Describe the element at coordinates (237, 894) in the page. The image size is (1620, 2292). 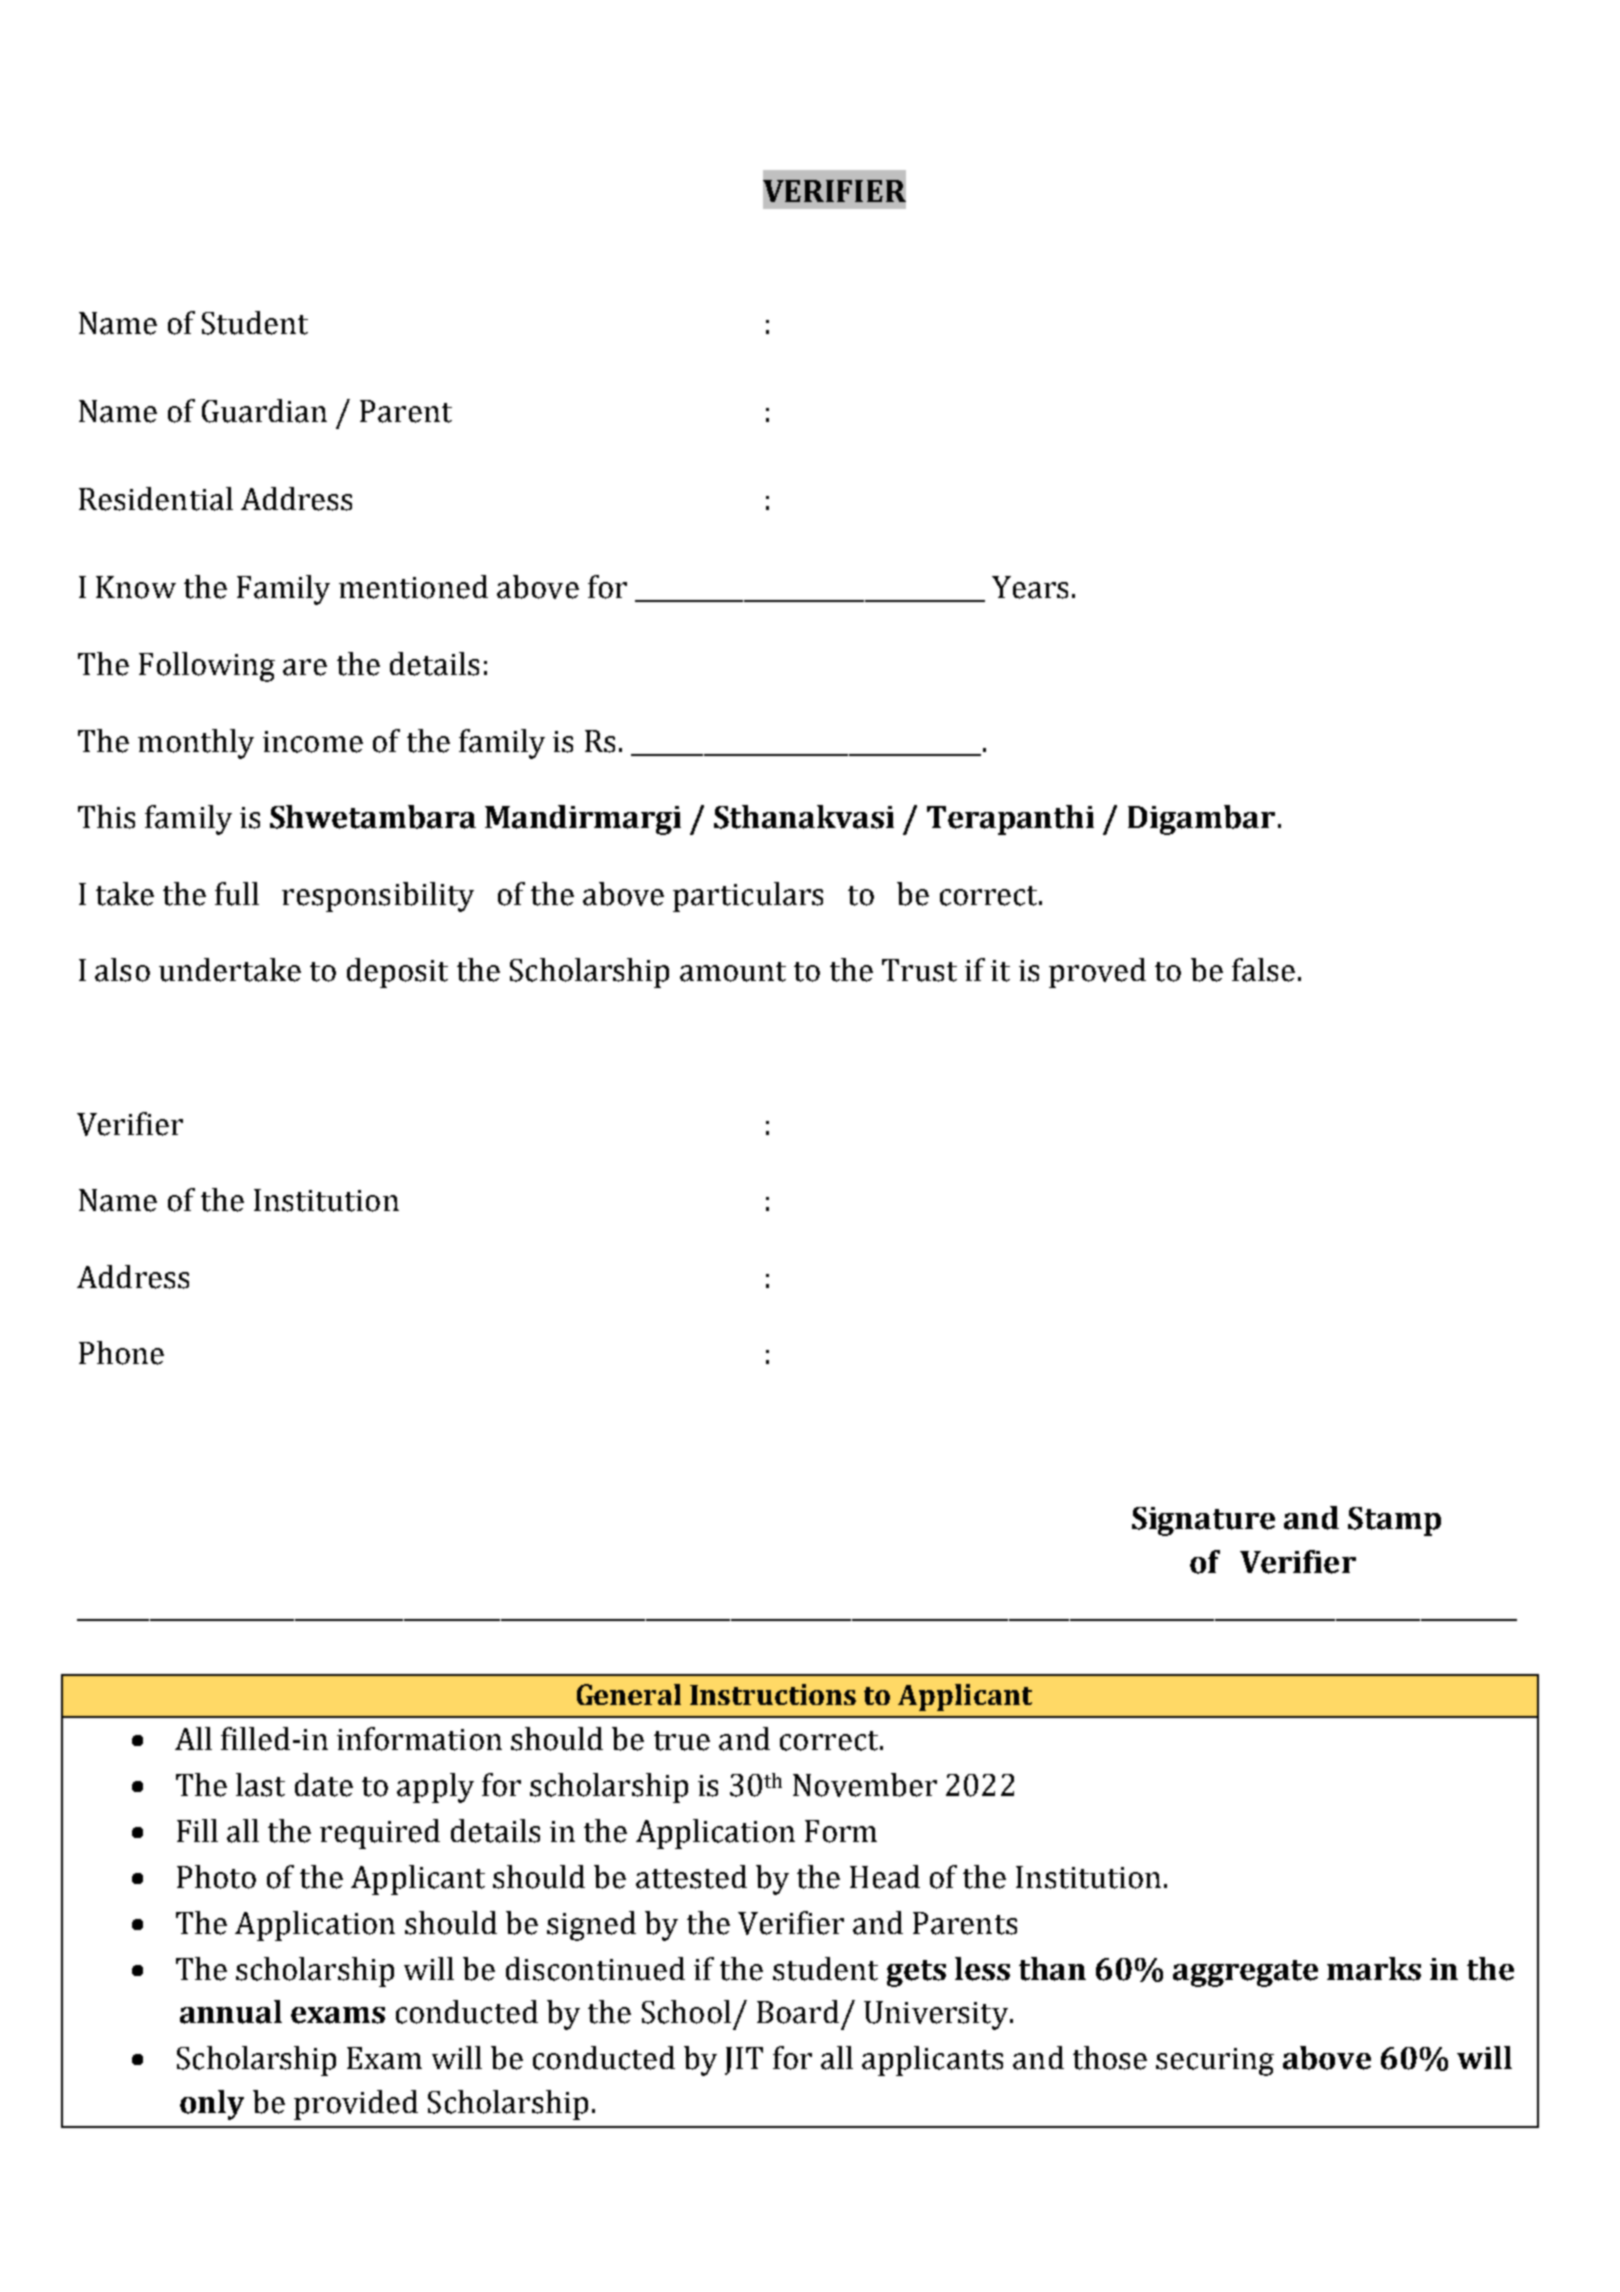
I see `full` at that location.
